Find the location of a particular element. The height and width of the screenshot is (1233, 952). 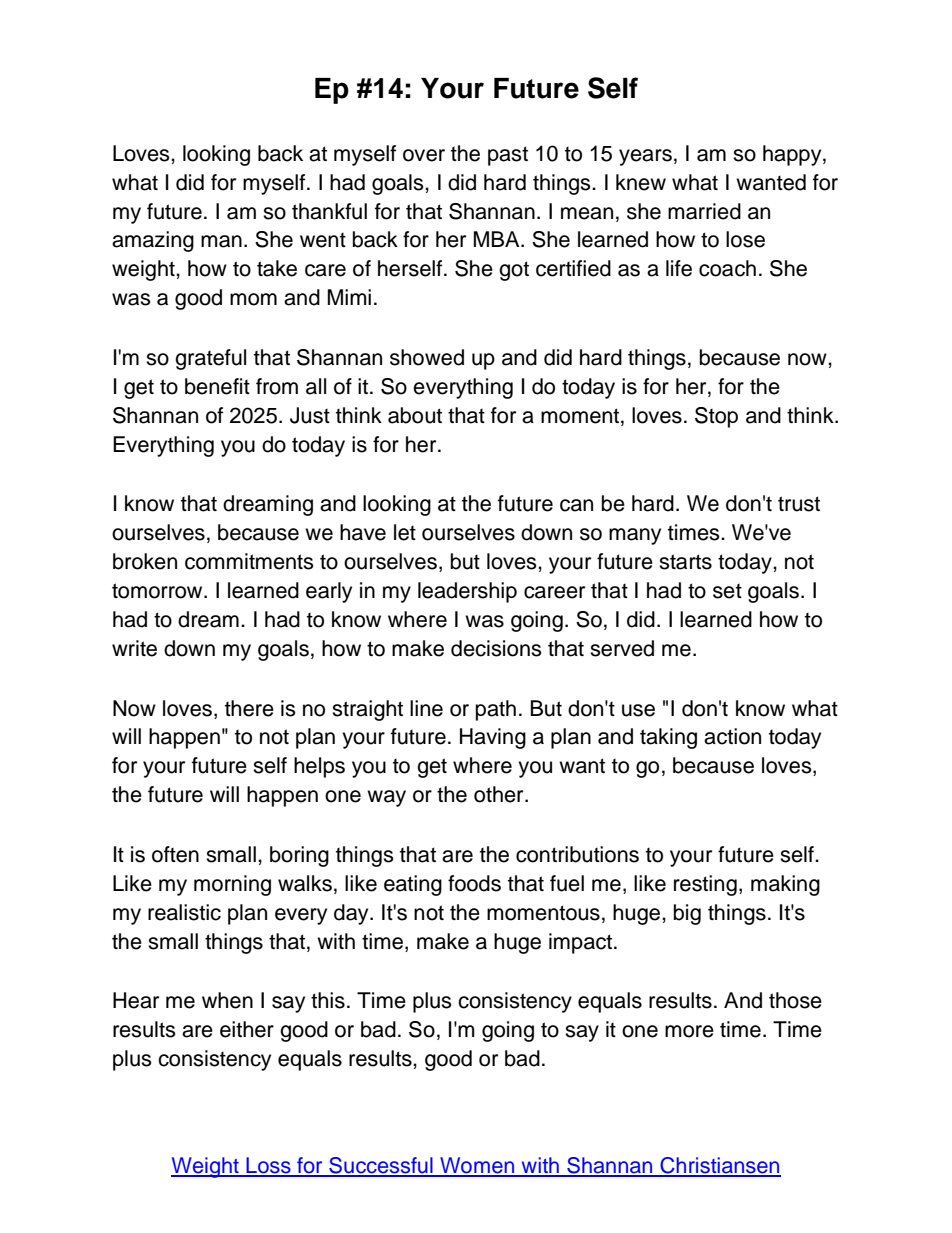

when is located at coordinates (227, 1000).
